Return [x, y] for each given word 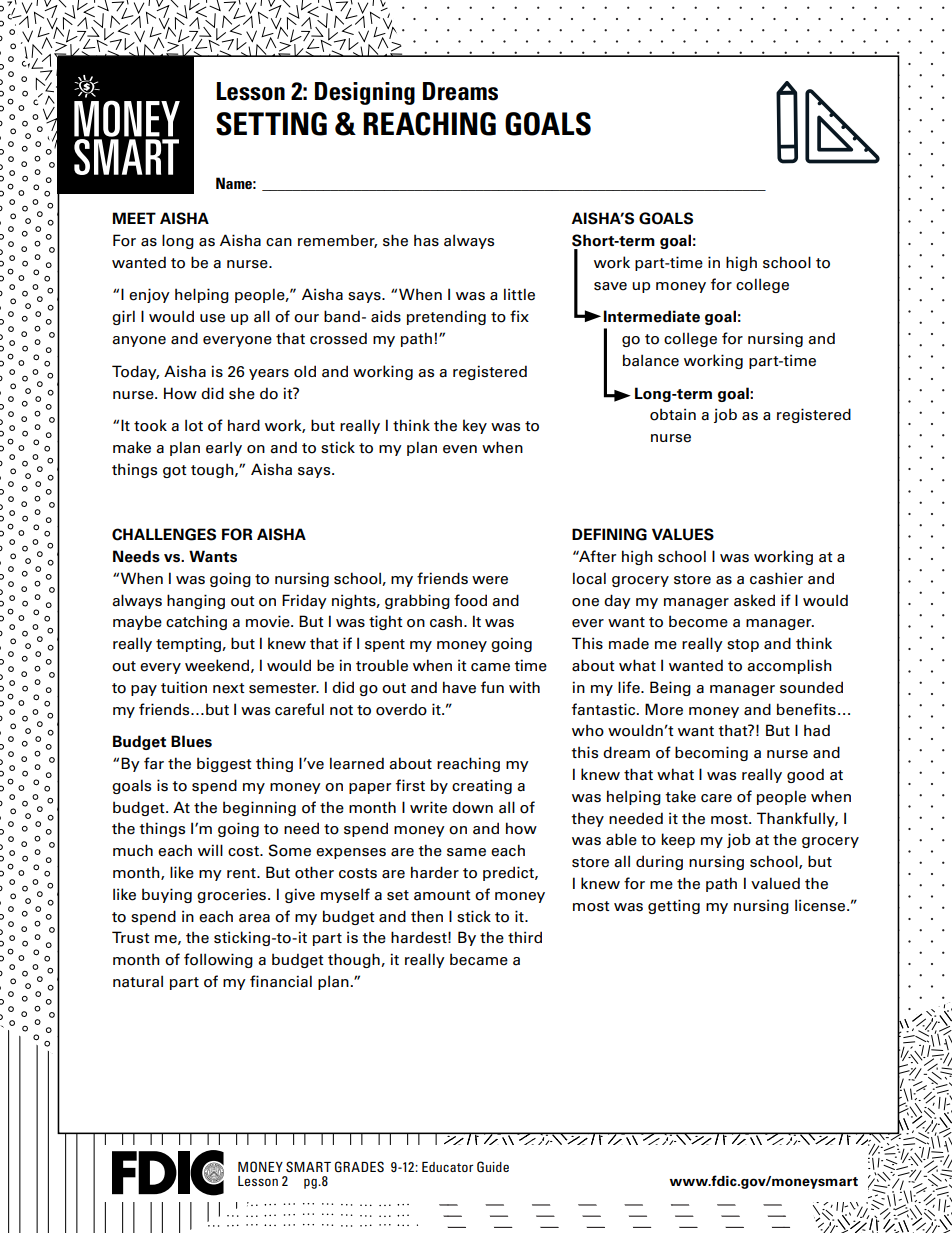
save [610, 286]
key [475, 426]
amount [442, 895]
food [470, 600]
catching [196, 622]
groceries [233, 895]
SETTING [271, 124]
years [269, 374]
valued [775, 883]
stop [743, 645]
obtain [673, 414]
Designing [365, 93]
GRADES [359, 1167]
